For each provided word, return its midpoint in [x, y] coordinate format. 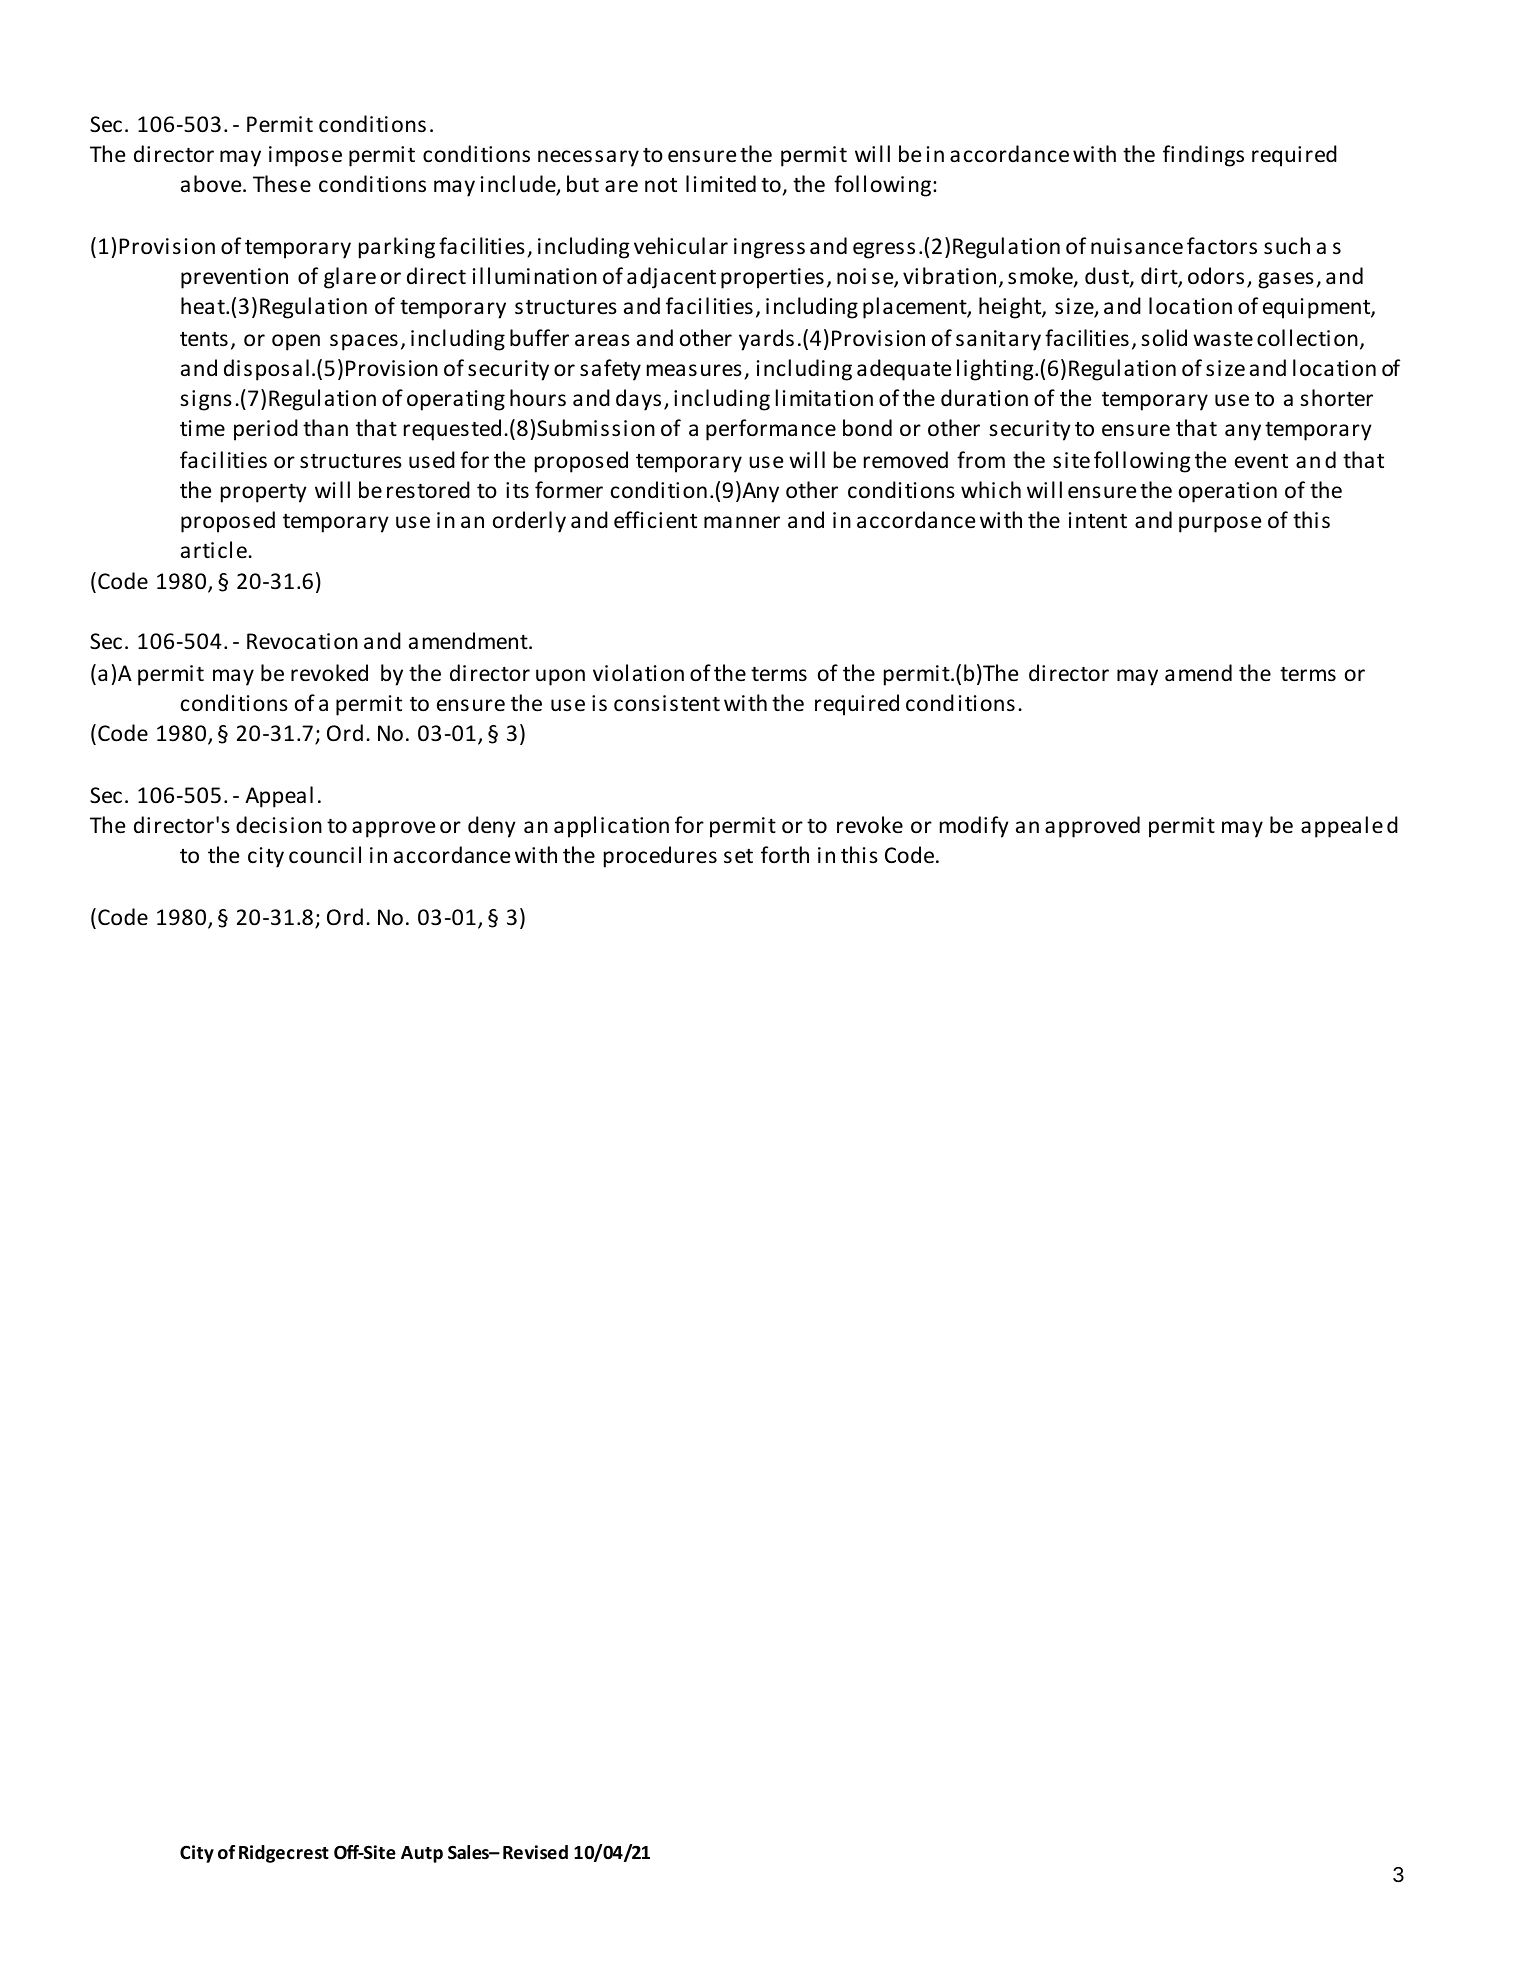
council [325, 855]
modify [974, 827]
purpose [1220, 524]
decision [279, 825]
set [738, 856]
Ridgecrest [284, 1854]
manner [742, 522]
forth [785, 855]
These [282, 184]
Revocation [302, 641]
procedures [660, 857]
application [611, 827]
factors [1222, 246]
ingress [769, 248]
